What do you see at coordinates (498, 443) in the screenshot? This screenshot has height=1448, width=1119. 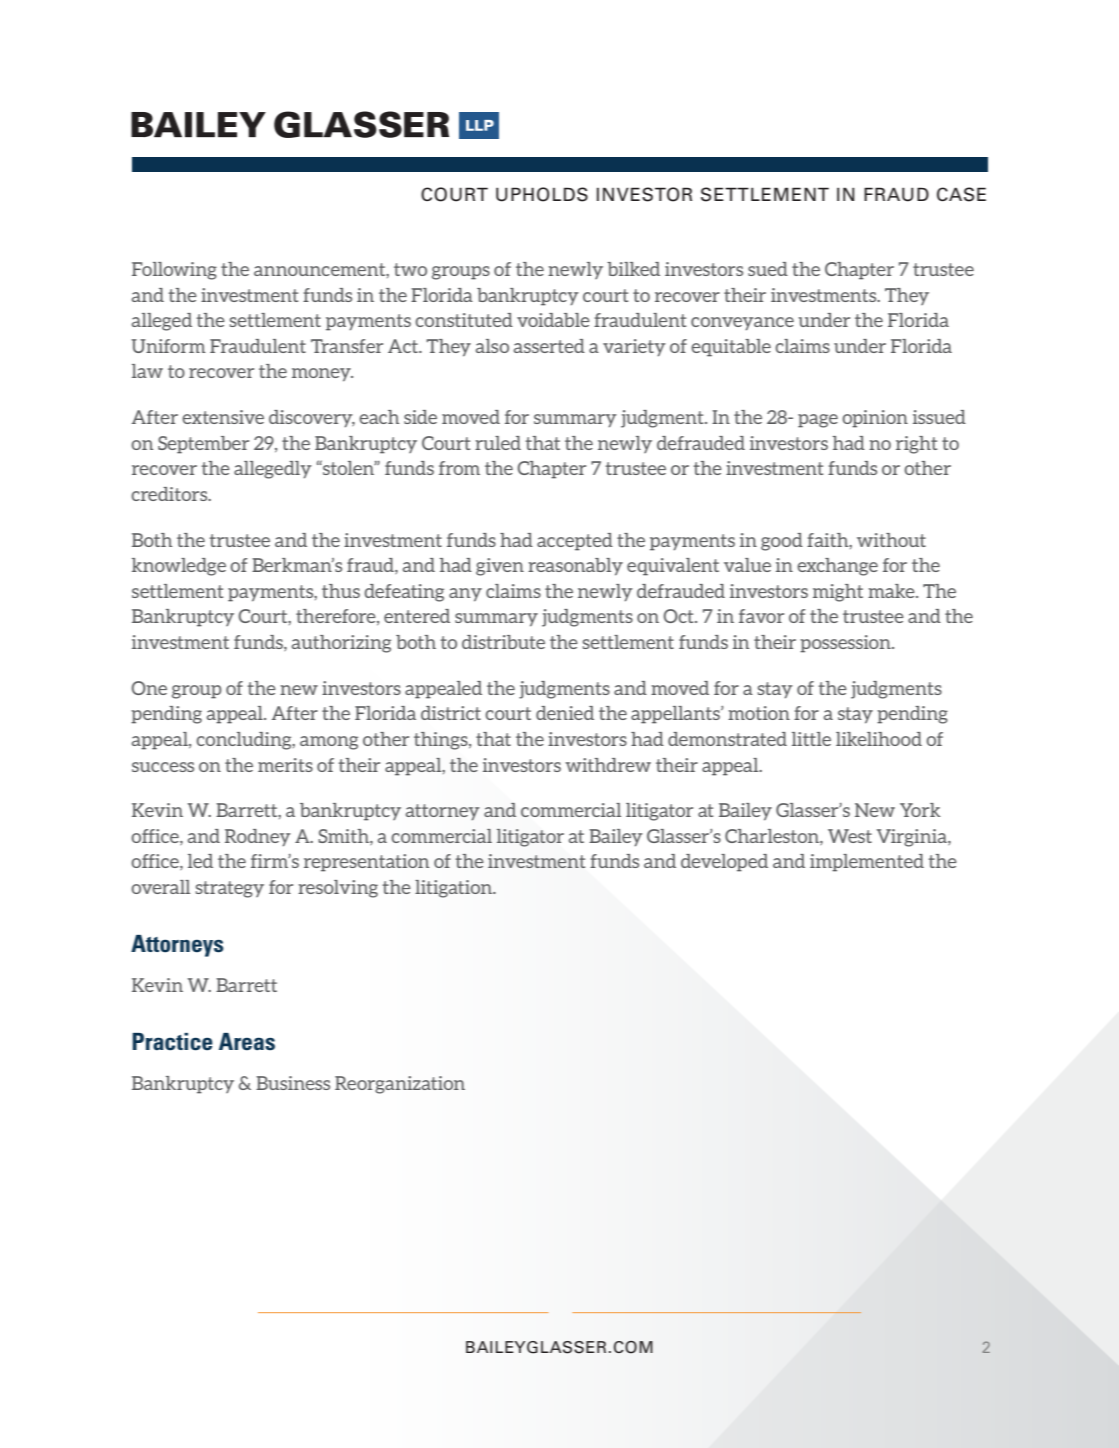 I see `ruled` at bounding box center [498, 443].
